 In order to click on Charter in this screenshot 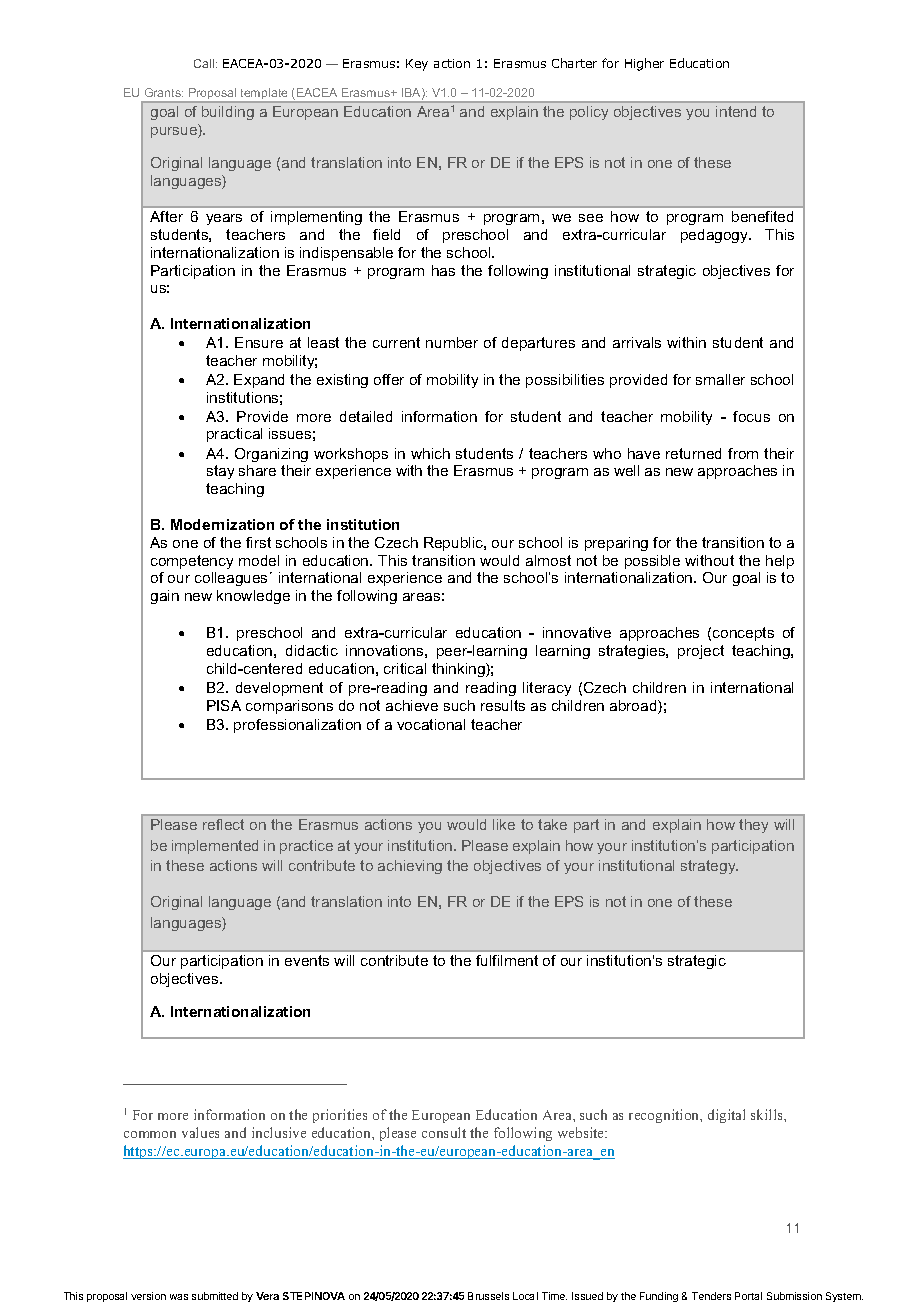, I will do `click(574, 63)`.
